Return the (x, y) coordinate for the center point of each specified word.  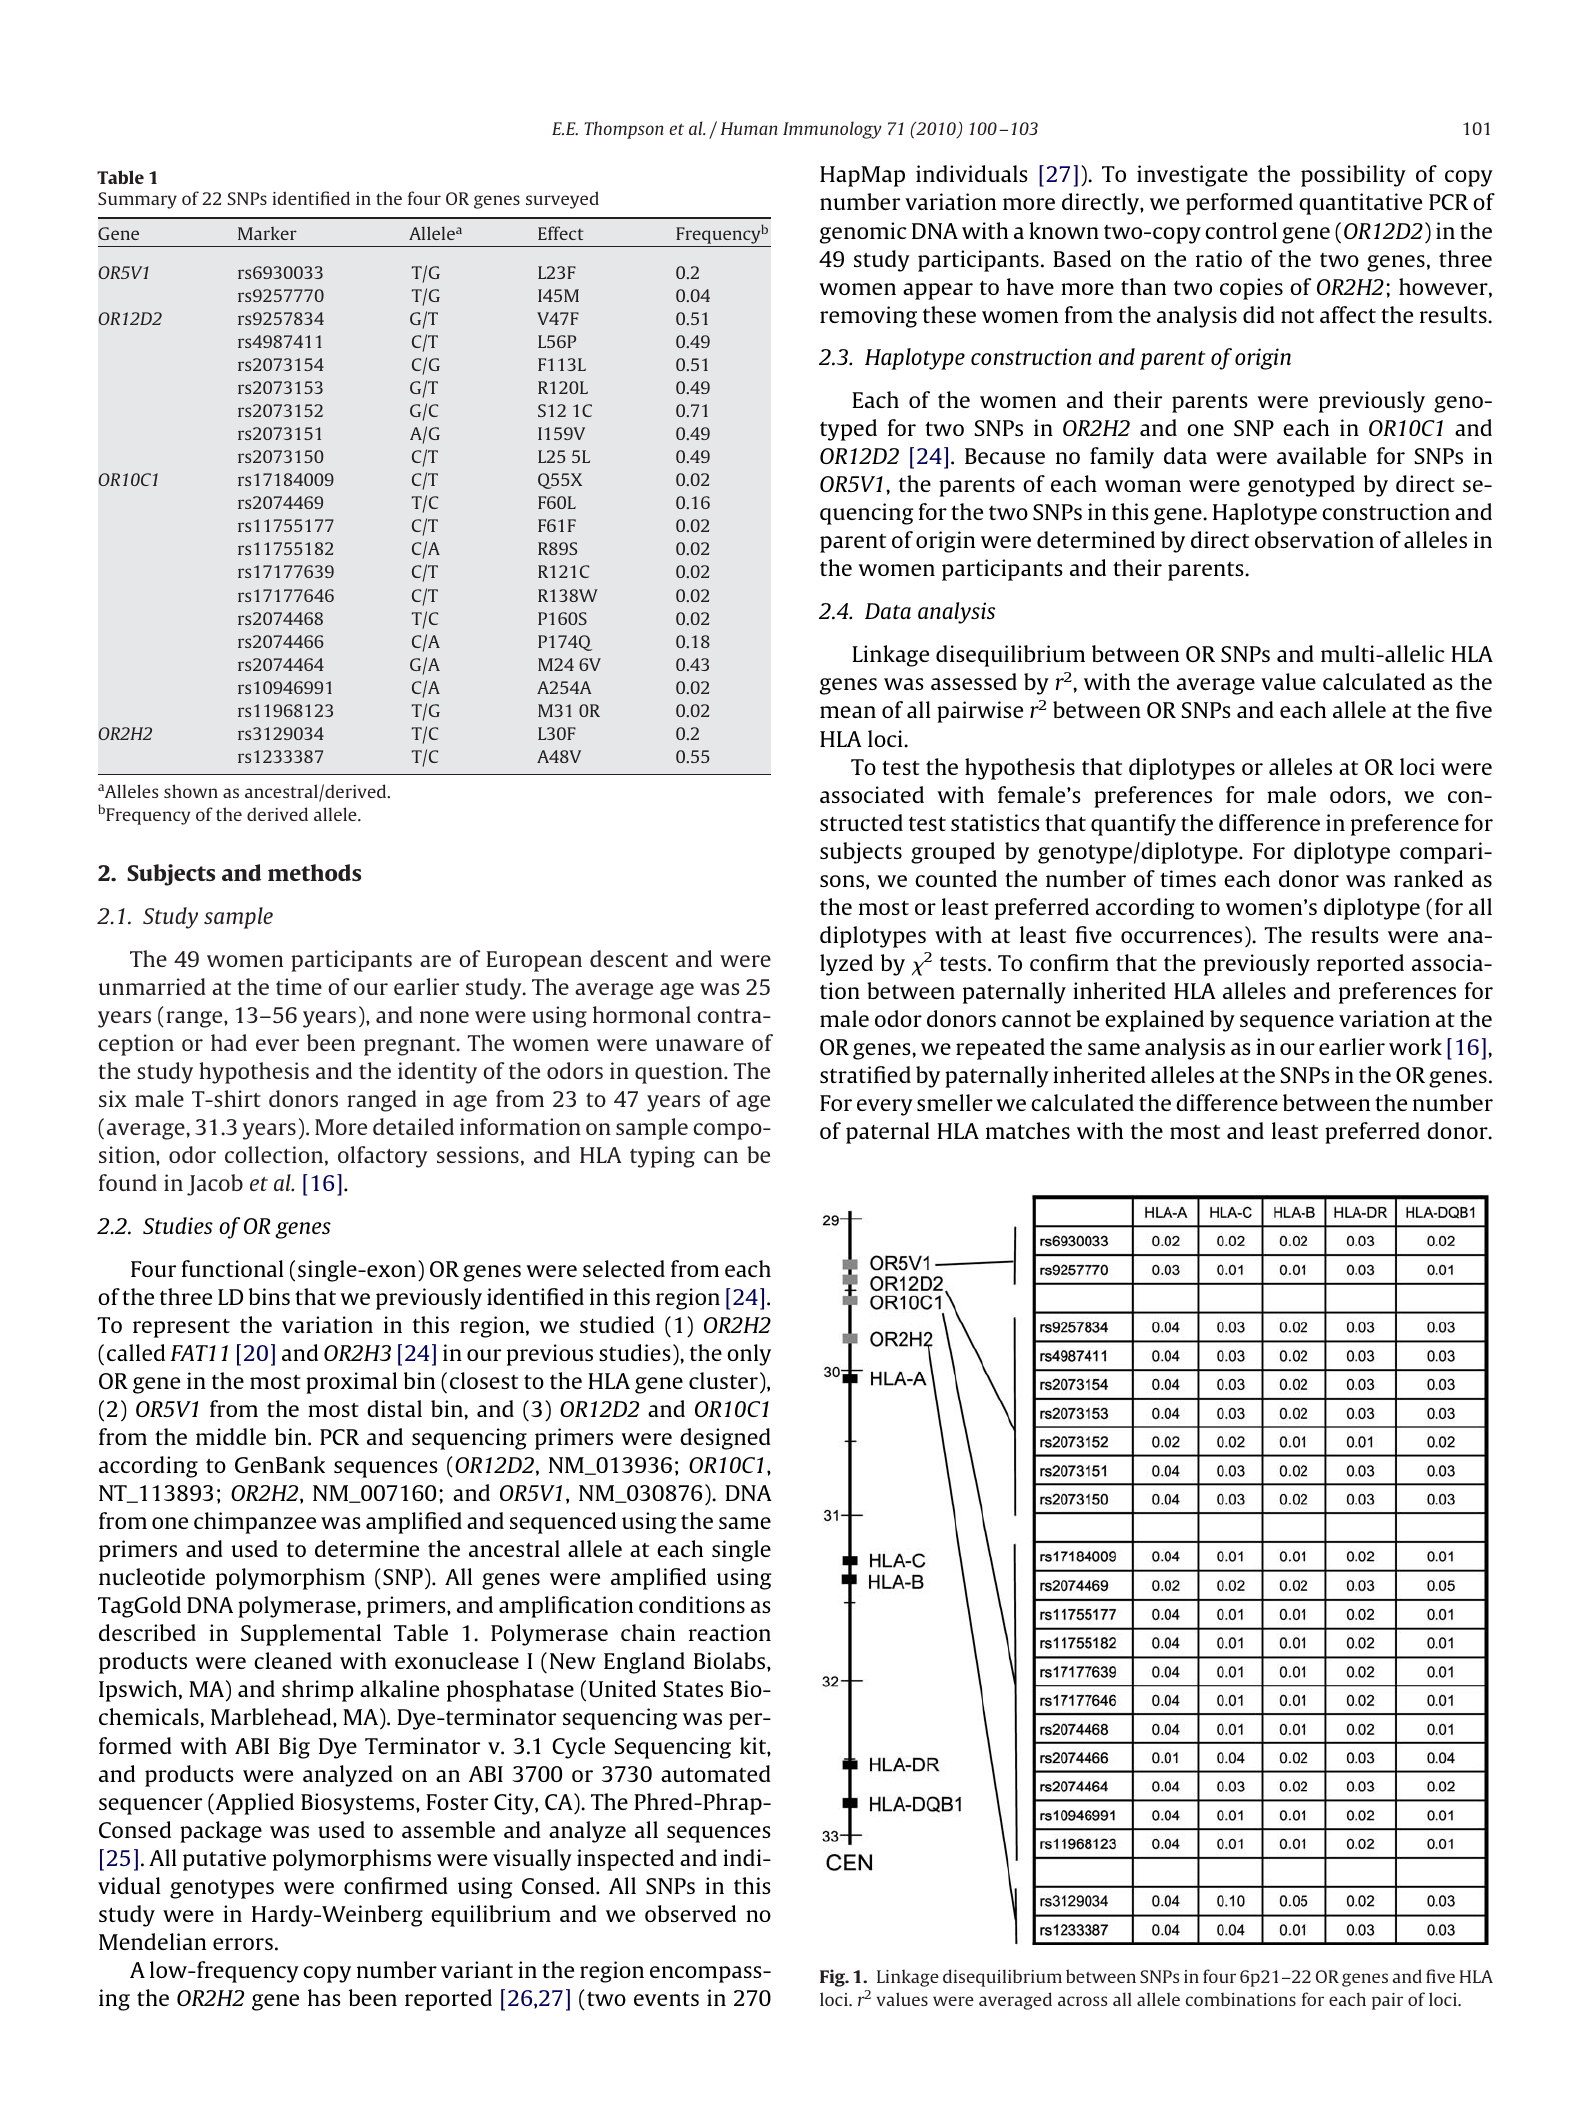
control (1241, 230)
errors (243, 1944)
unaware (700, 1045)
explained (1154, 1021)
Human (749, 128)
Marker (267, 233)
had (229, 1042)
